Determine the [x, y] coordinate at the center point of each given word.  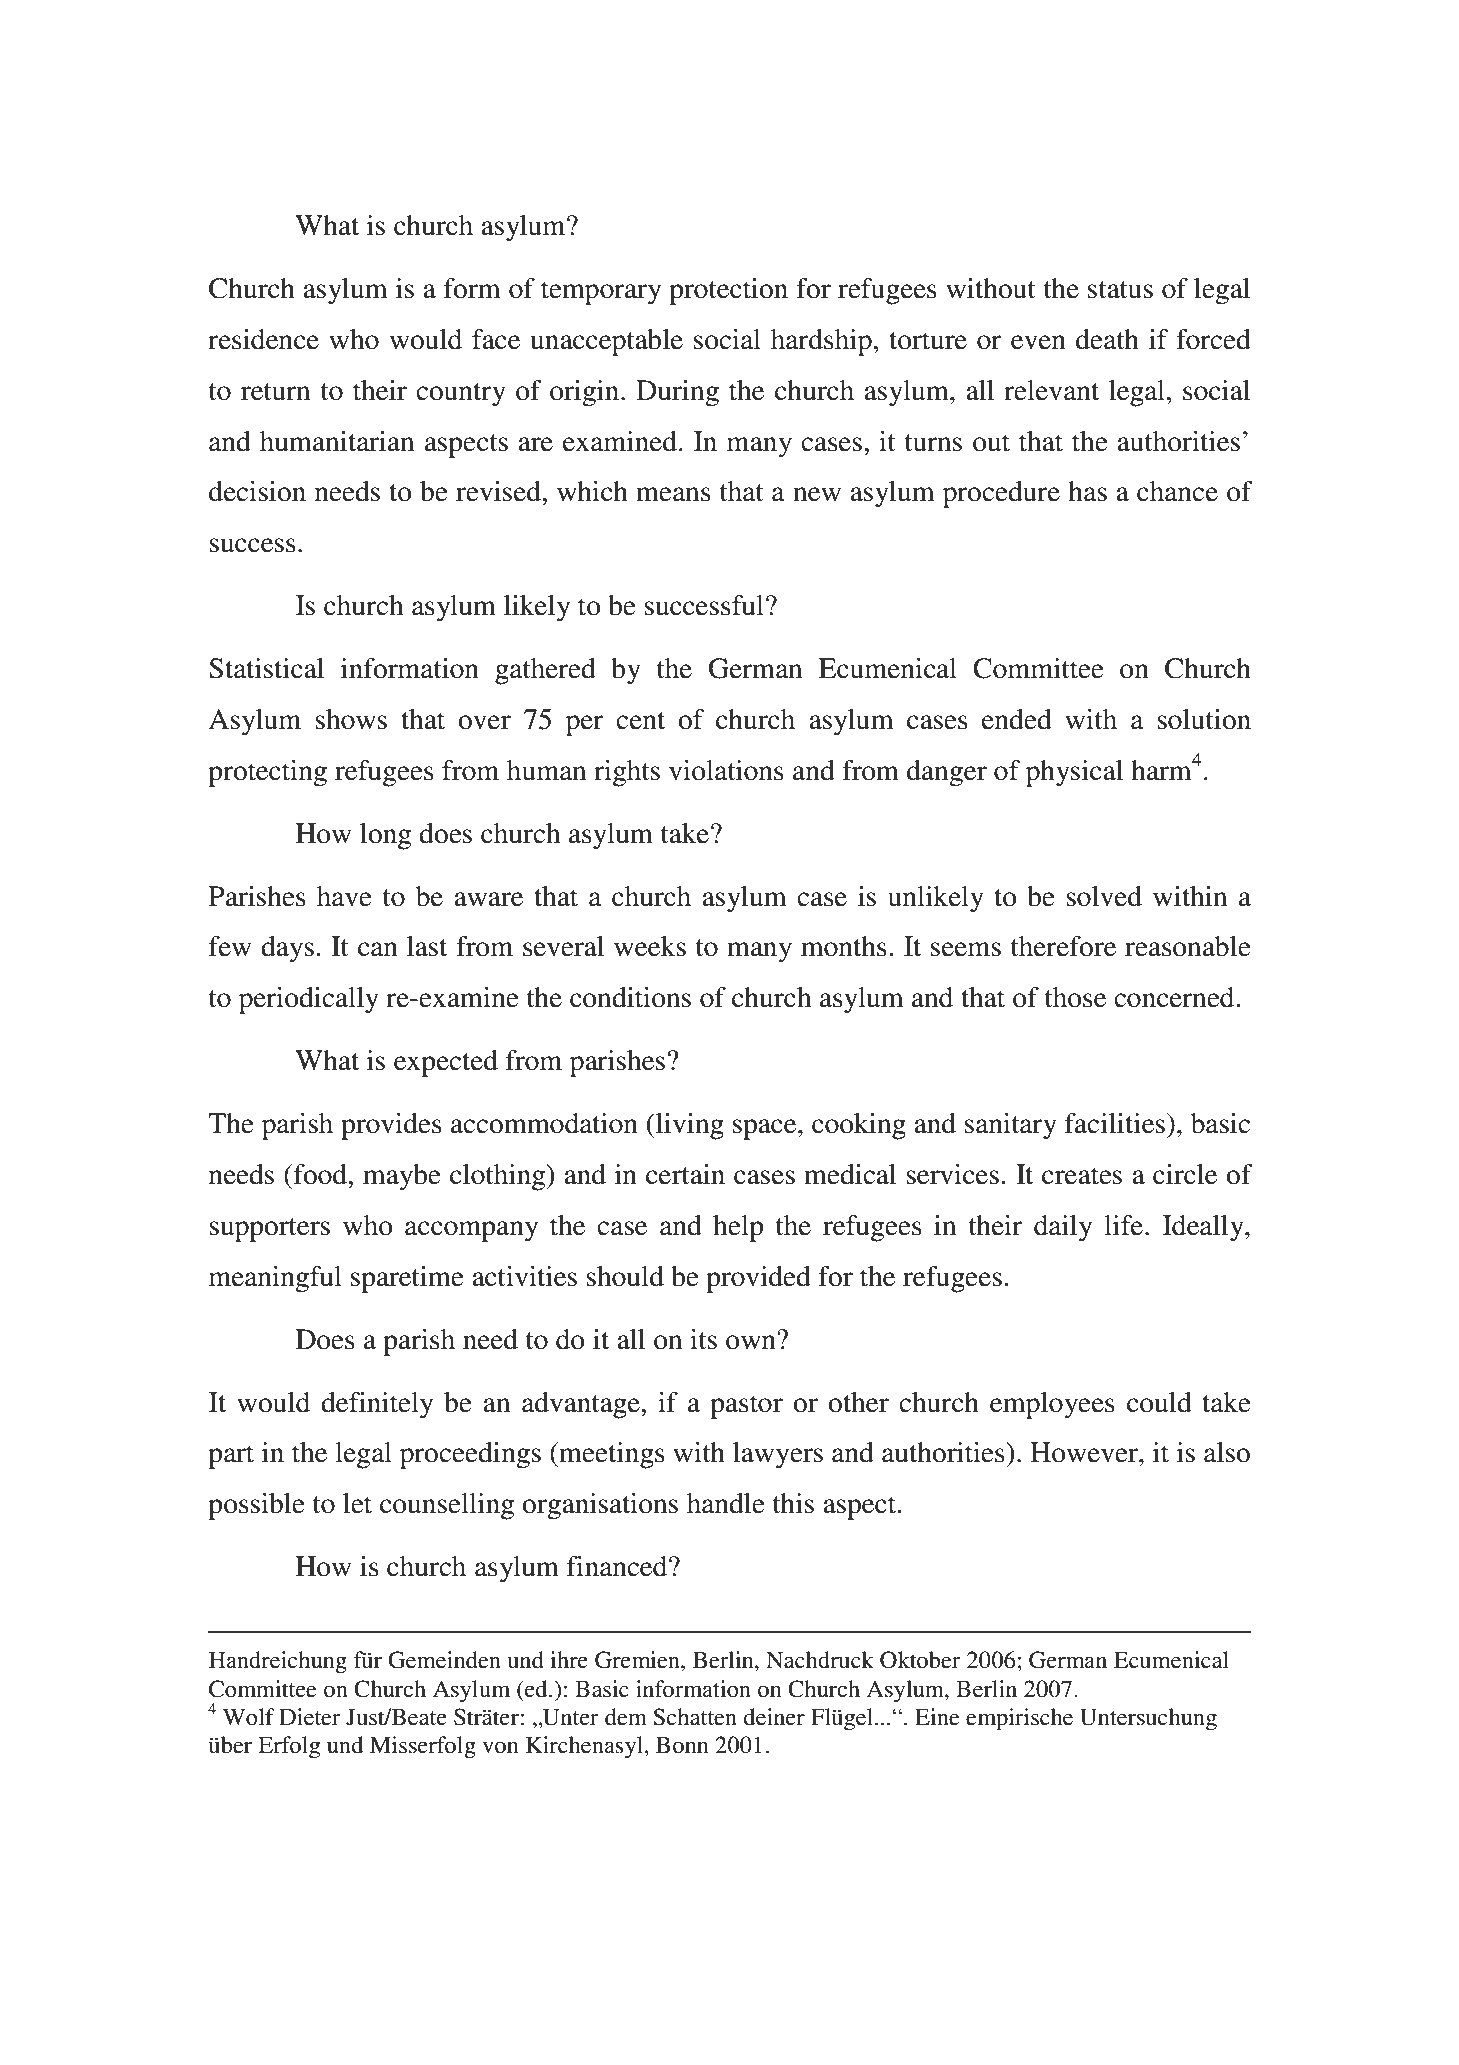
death [1107, 339]
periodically [309, 1000]
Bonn [682, 1745]
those [1075, 997]
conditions [630, 997]
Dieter [310, 1717]
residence [263, 339]
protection [728, 291]
